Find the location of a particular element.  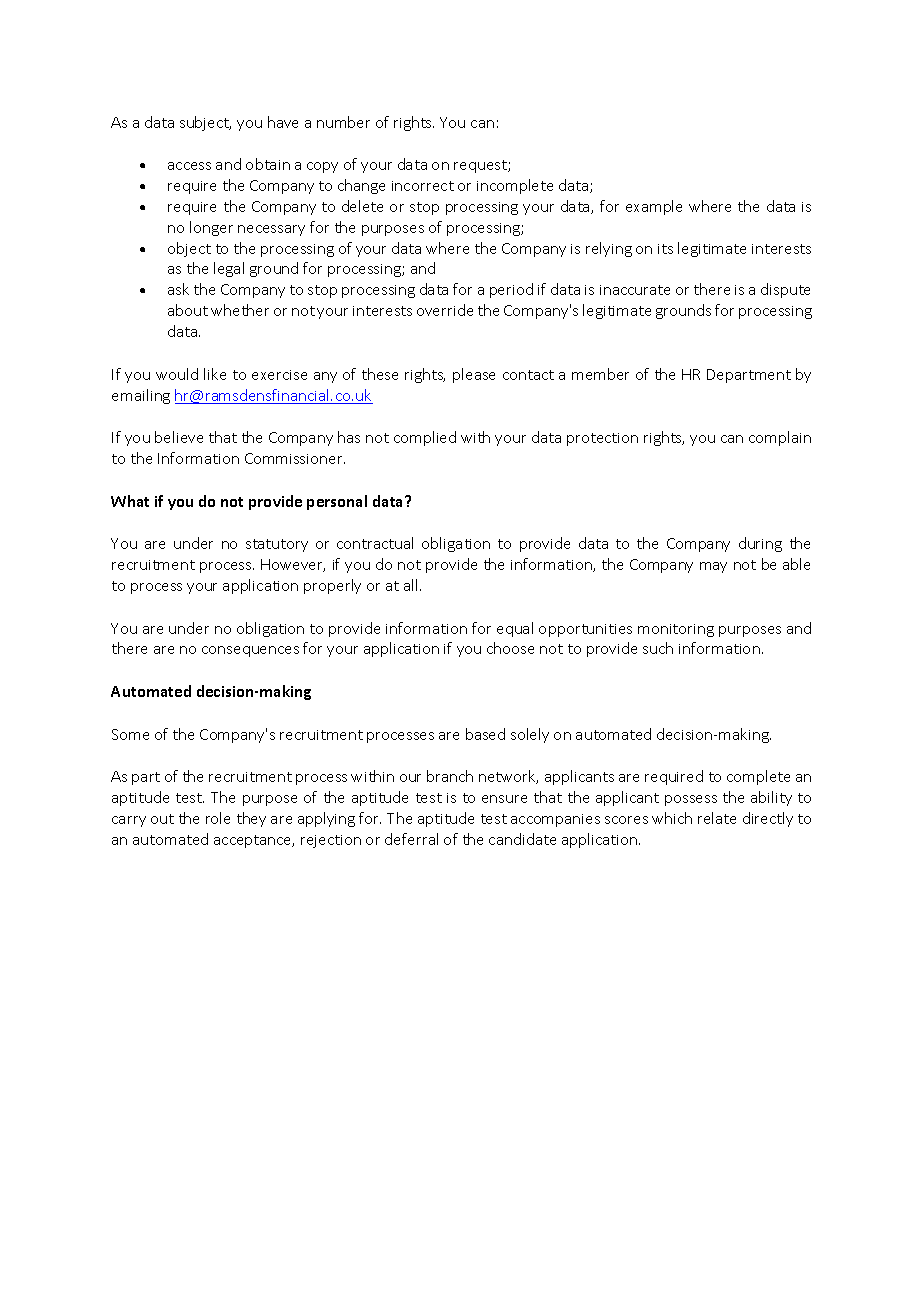

relate is located at coordinates (717, 818).
